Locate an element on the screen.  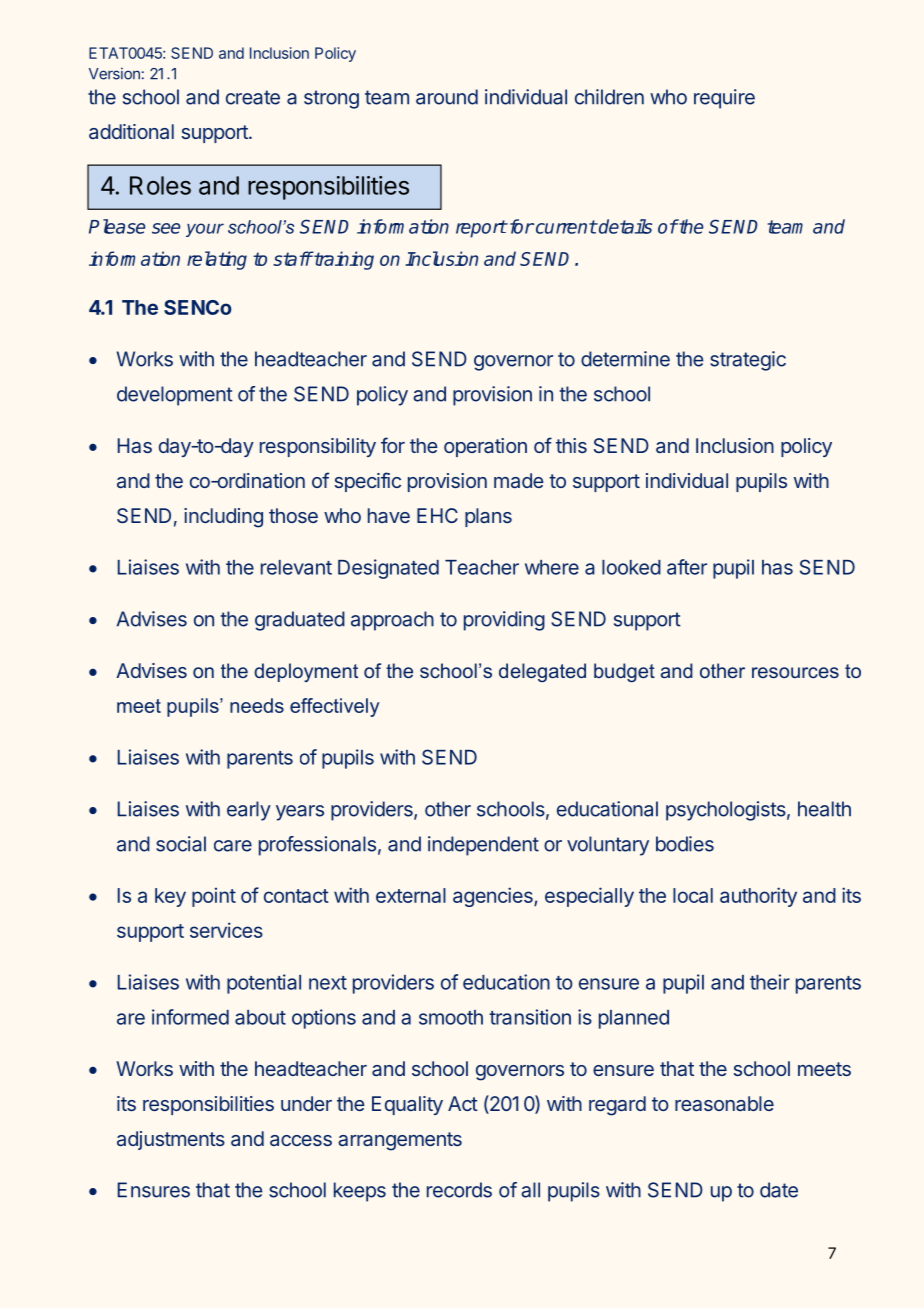
adjustments is located at coordinates (171, 1140).
